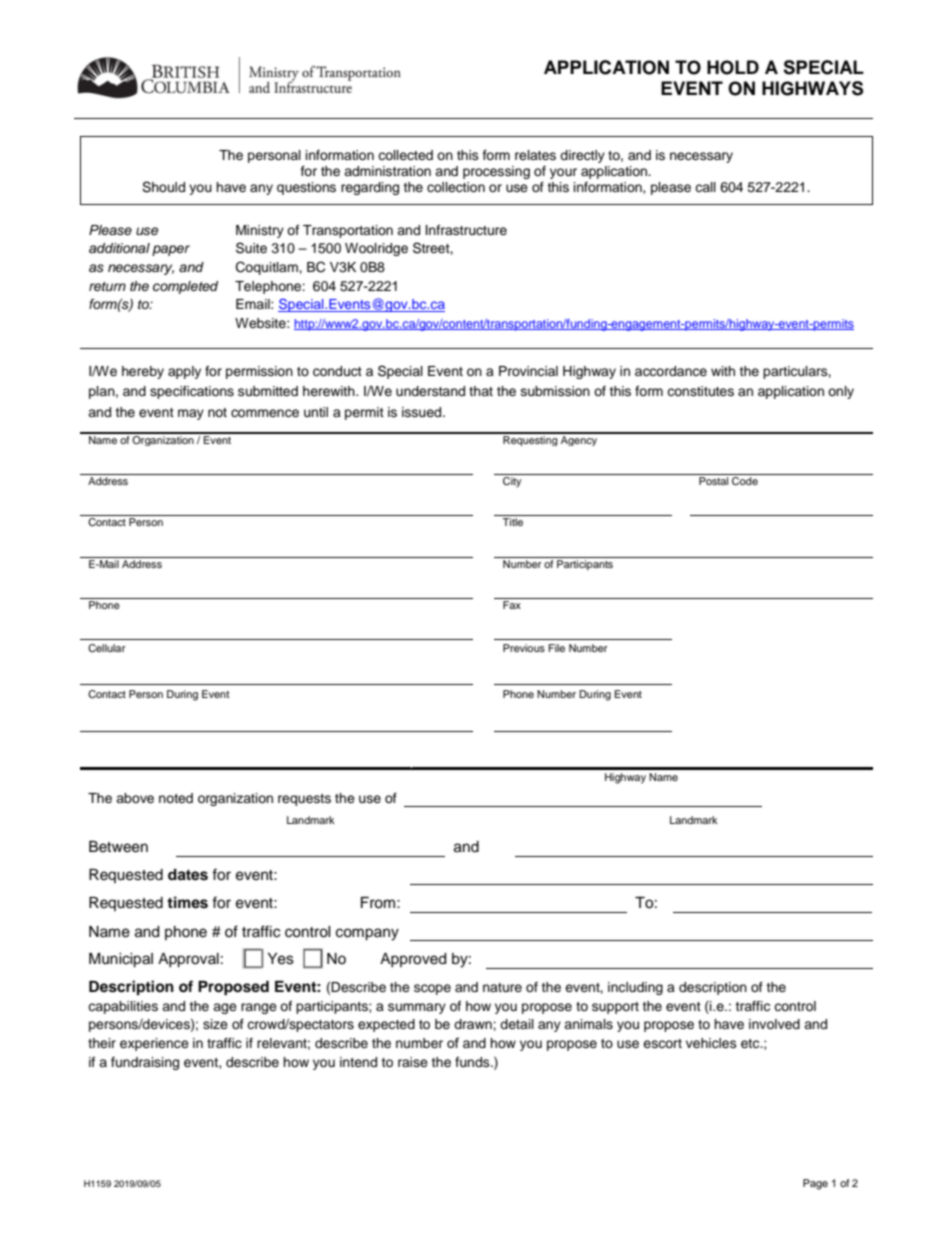 The width and height of the screenshot is (952, 1233). Describe the element at coordinates (107, 648) in the screenshot. I see `Cellular` at that location.
